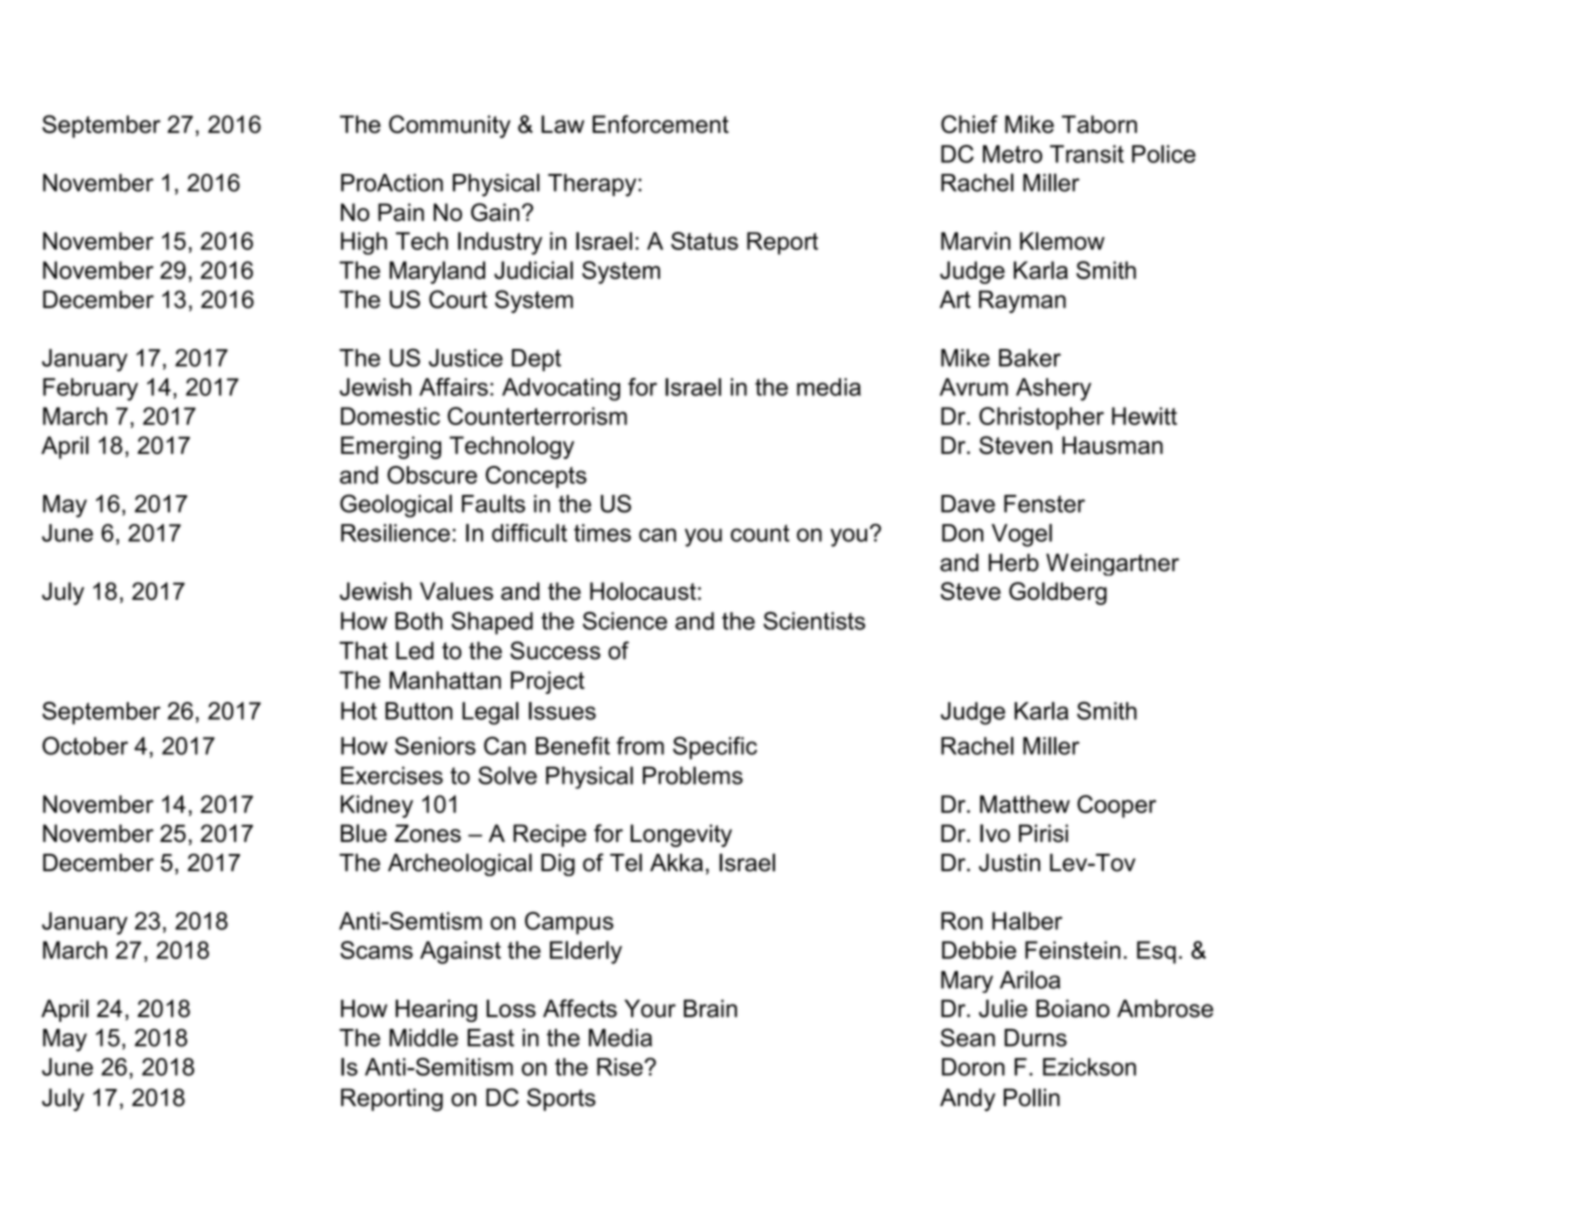 Image resolution: width=1591 pixels, height=1230 pixels. I want to click on October, so click(85, 745).
